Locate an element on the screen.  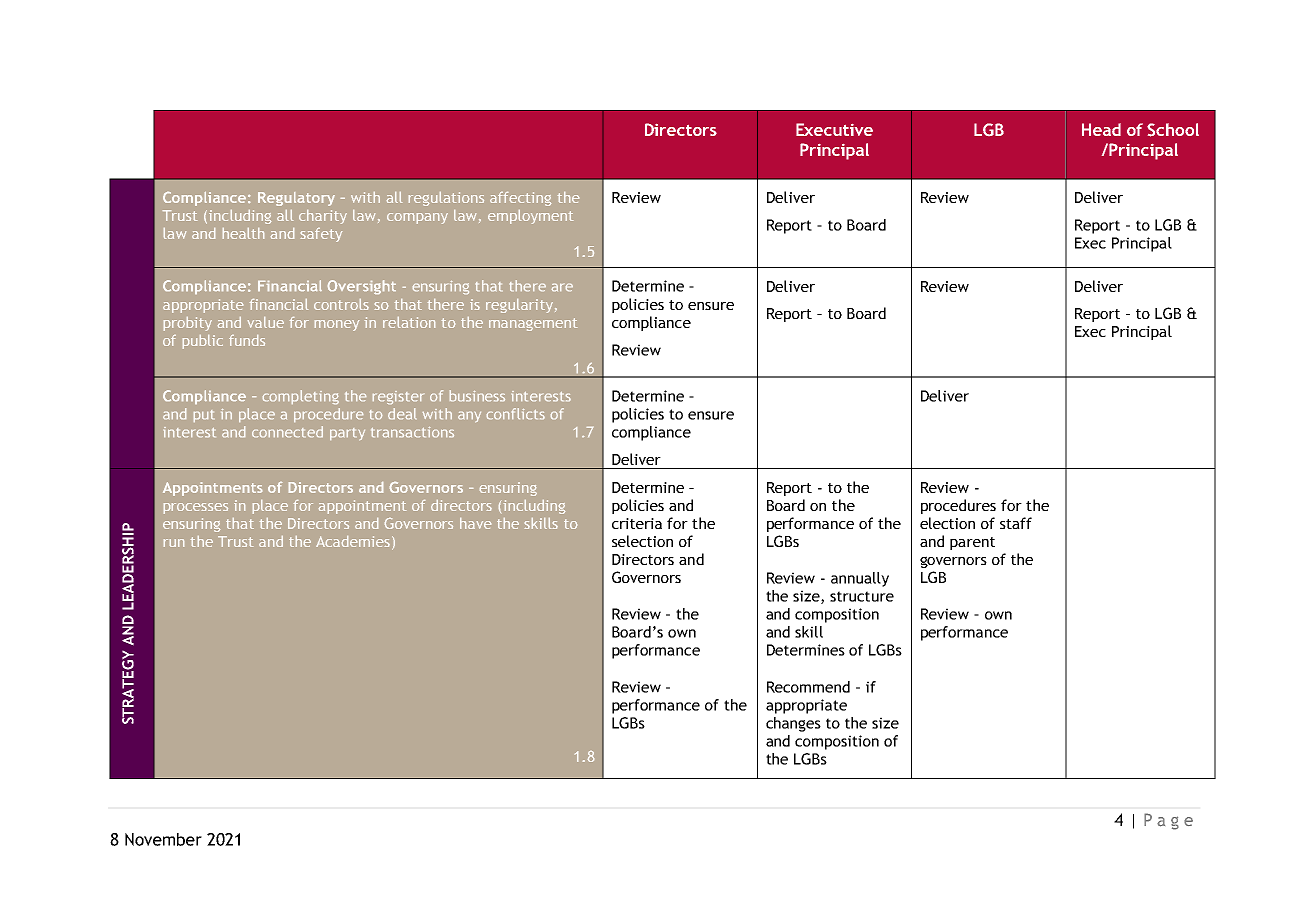
staff is located at coordinates (1016, 523).
